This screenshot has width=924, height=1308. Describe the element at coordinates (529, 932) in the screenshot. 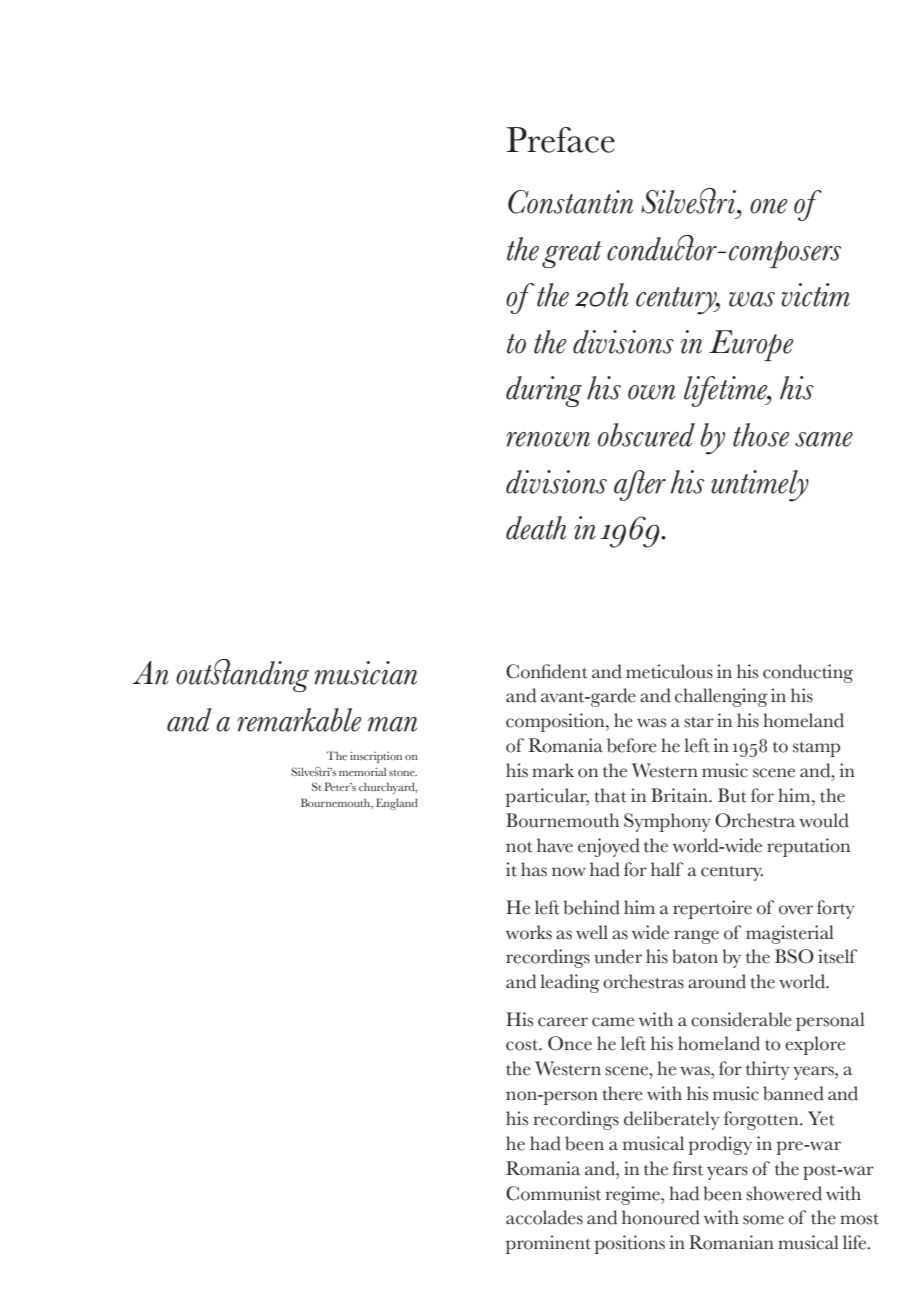

I see `works` at that location.
